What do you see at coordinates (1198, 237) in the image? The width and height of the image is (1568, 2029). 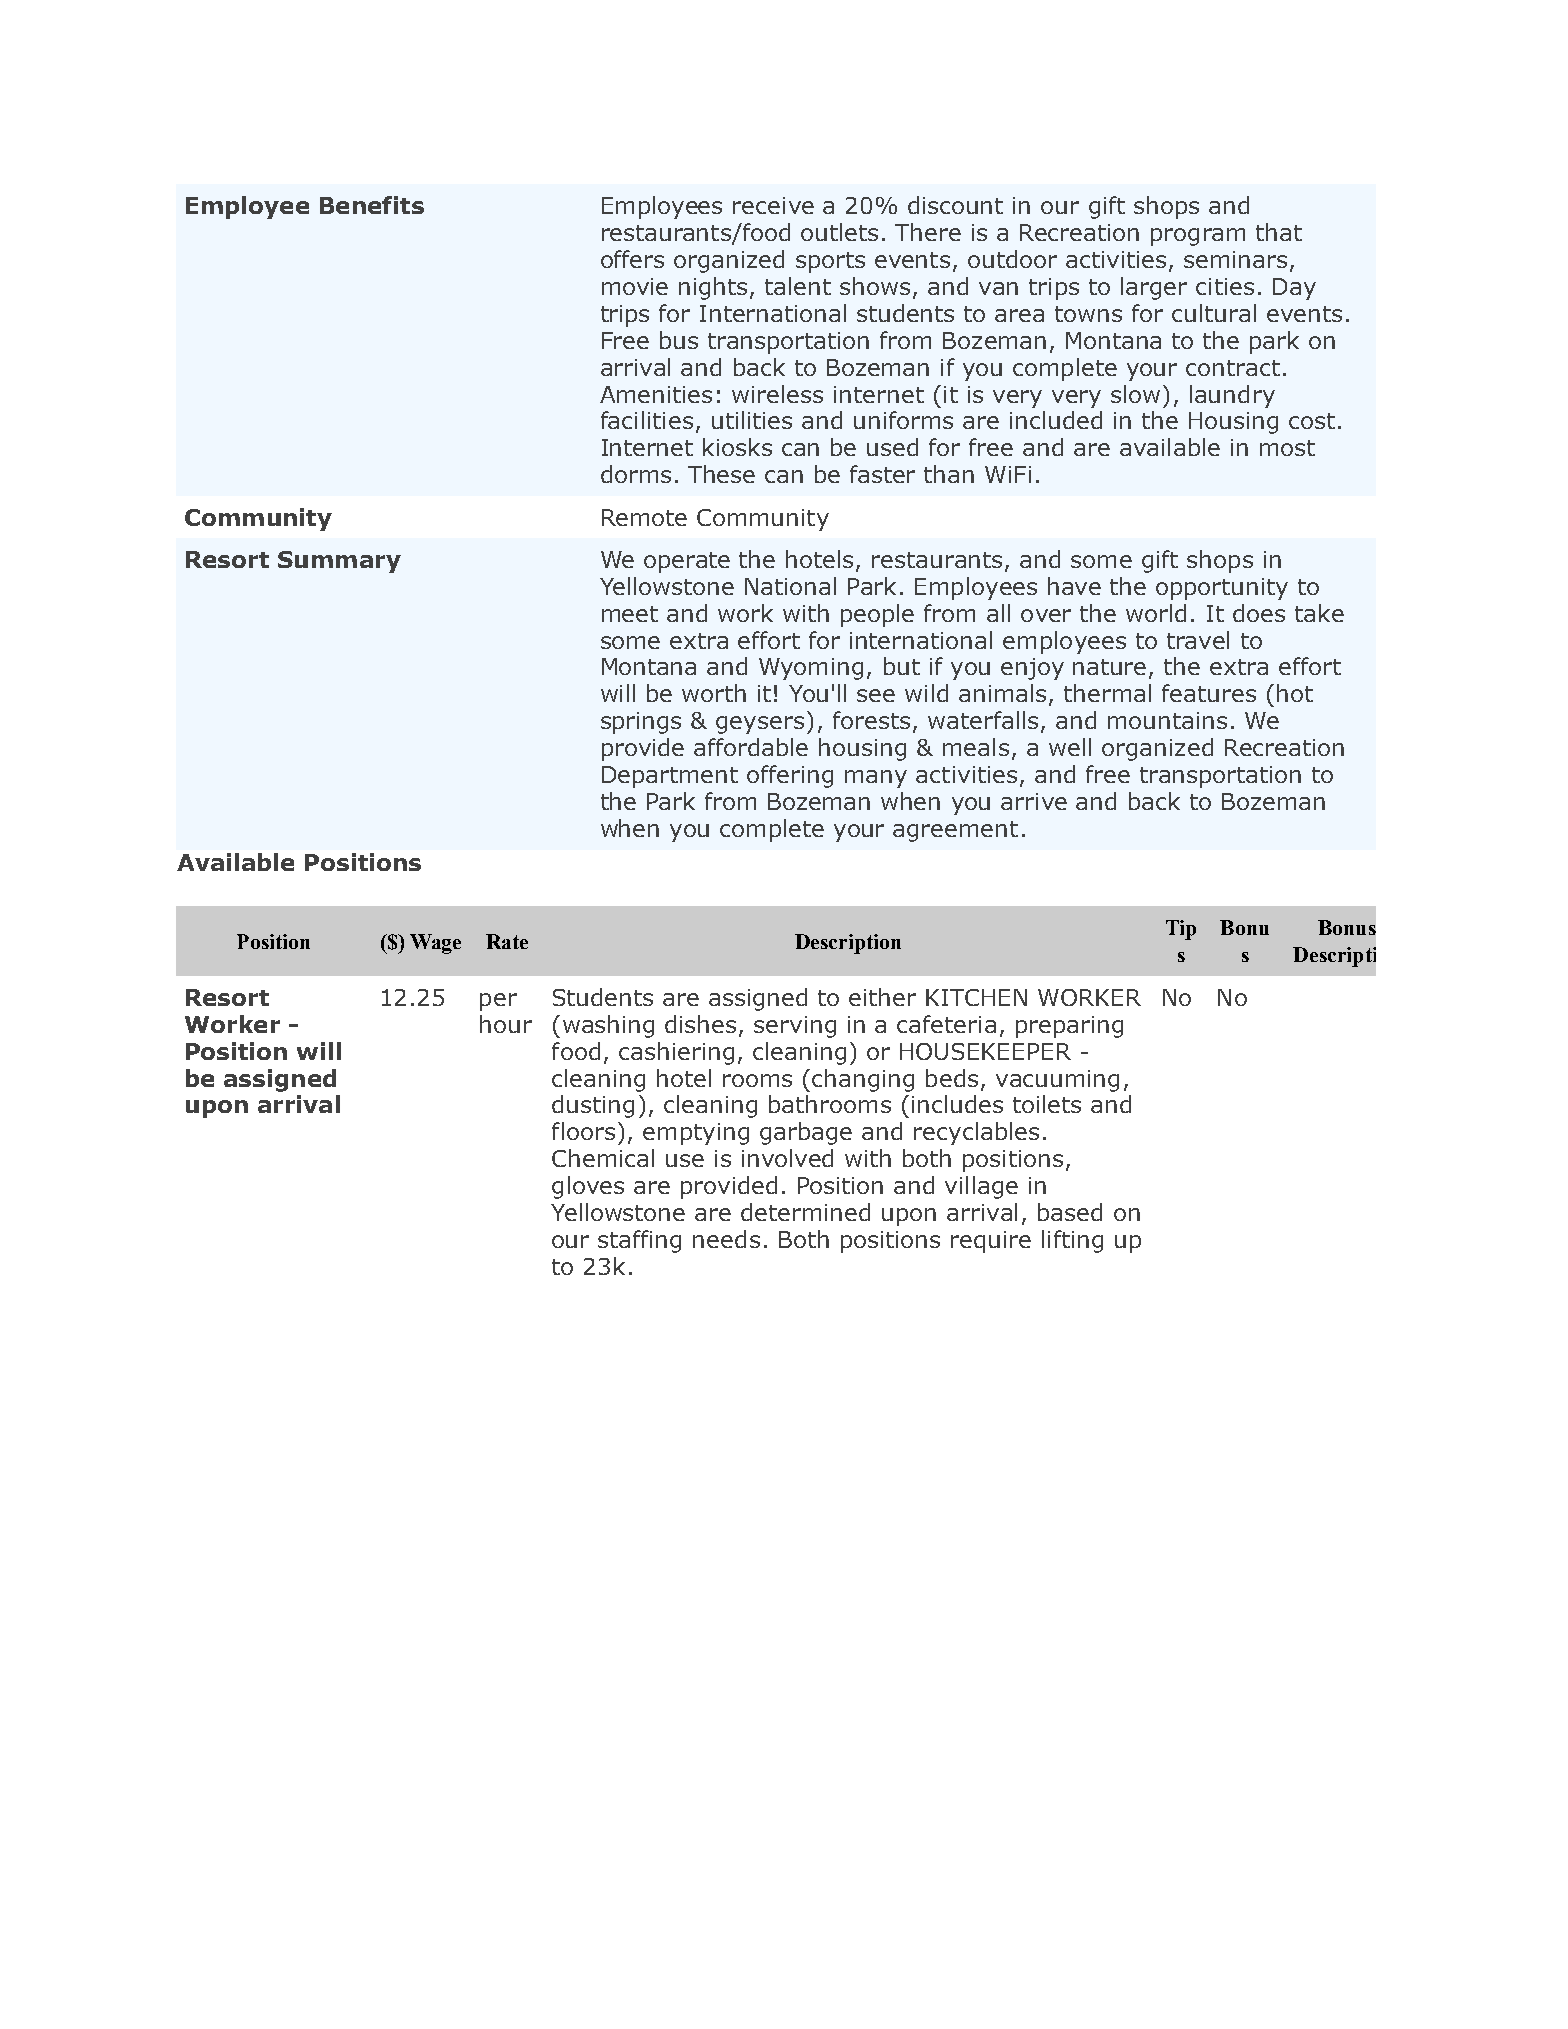 I see `program` at bounding box center [1198, 237].
